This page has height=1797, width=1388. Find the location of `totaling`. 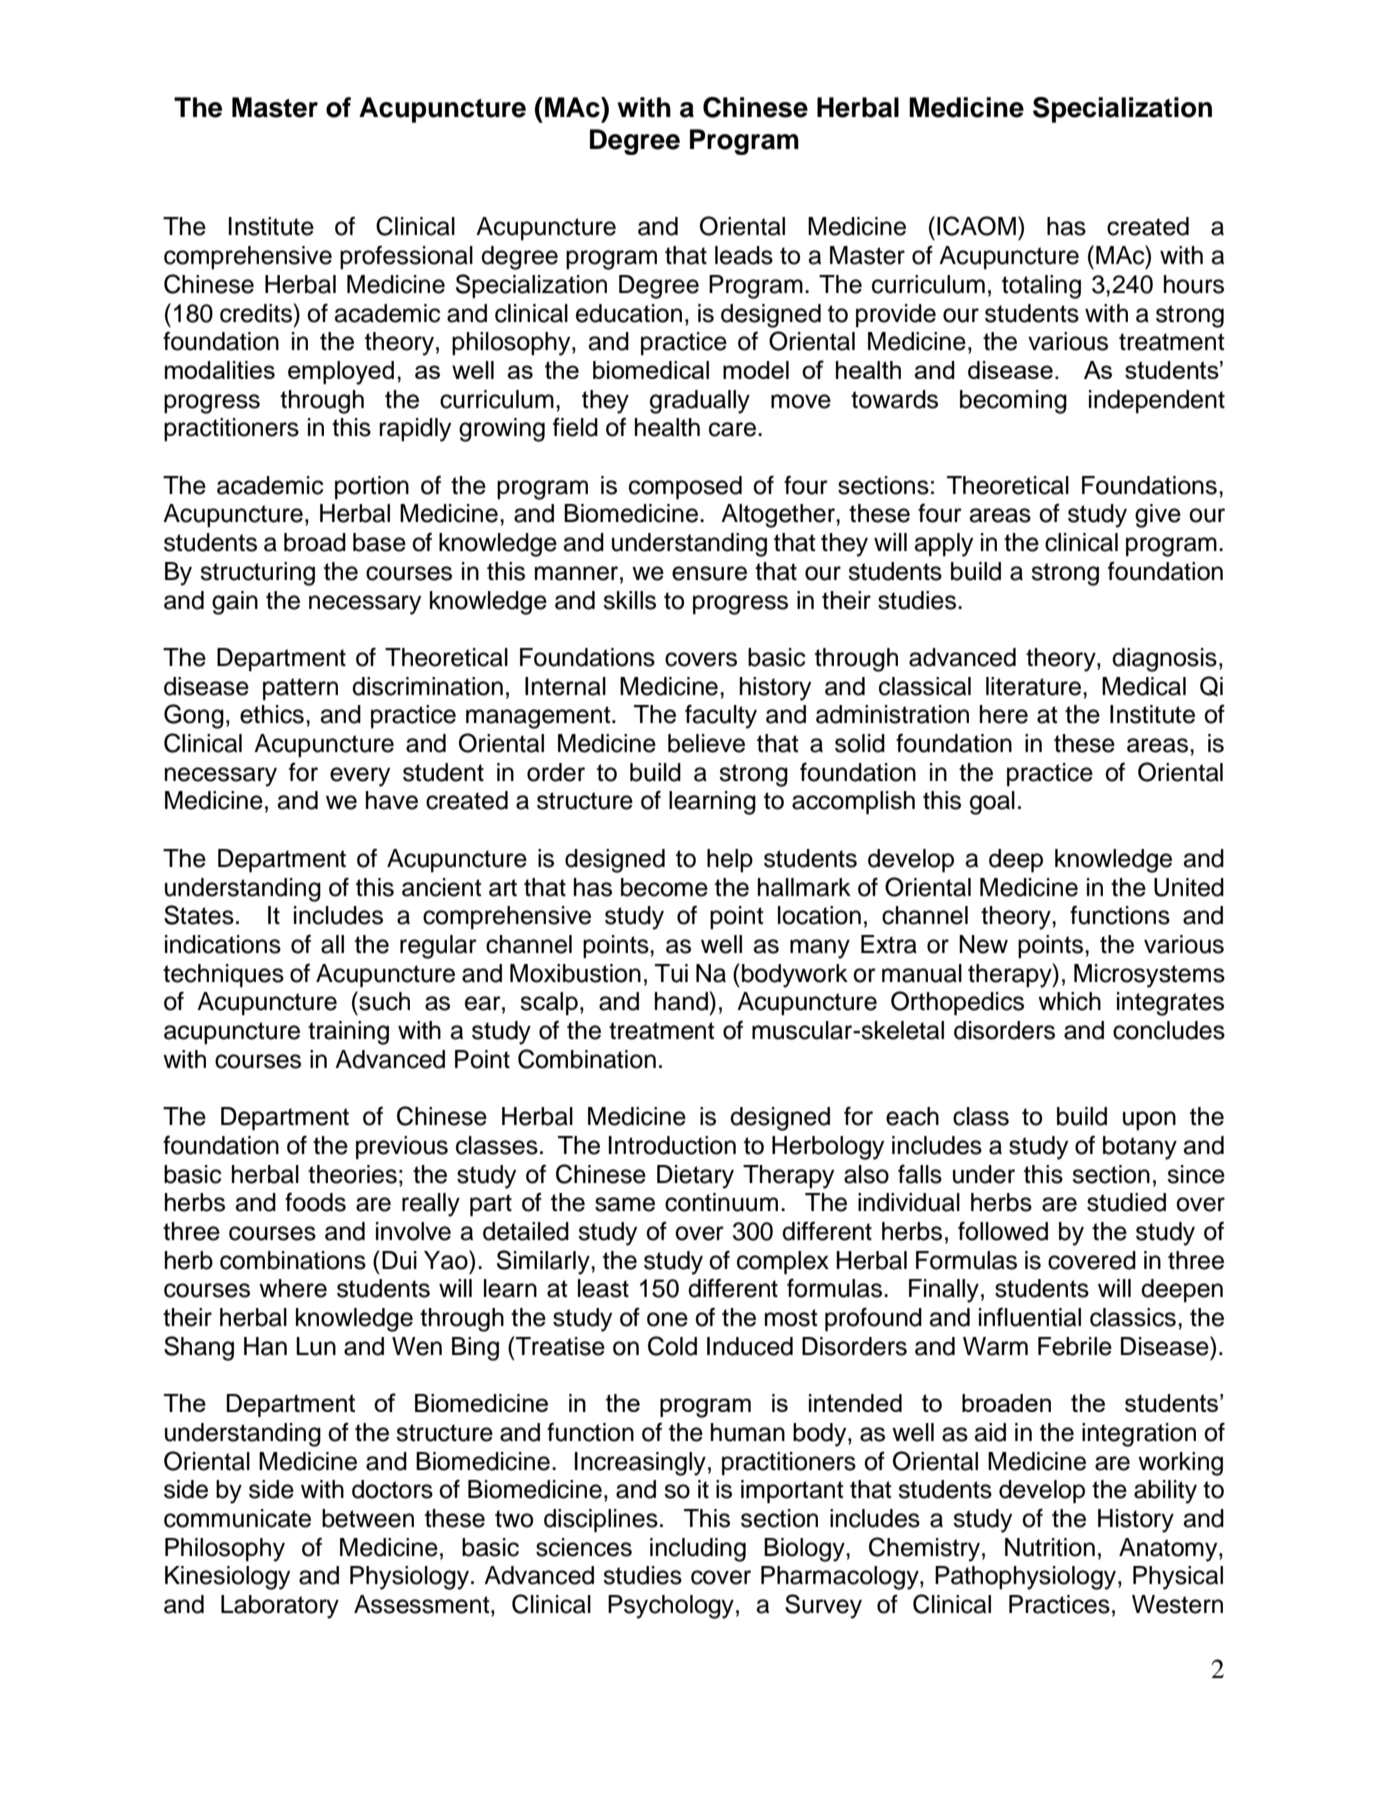

totaling is located at coordinates (1041, 287).
